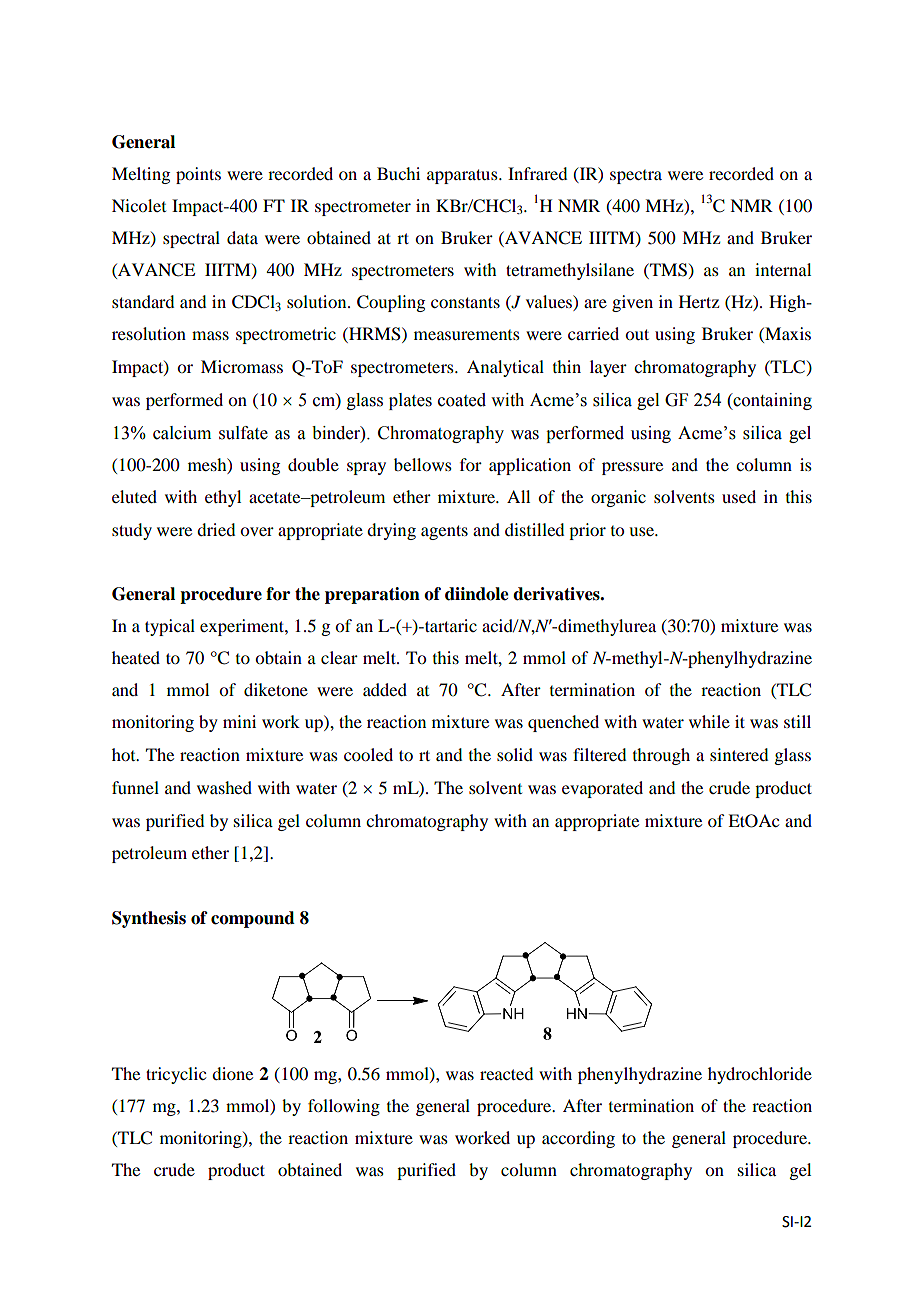 This screenshot has height=1308, width=924. I want to click on points, so click(198, 175).
